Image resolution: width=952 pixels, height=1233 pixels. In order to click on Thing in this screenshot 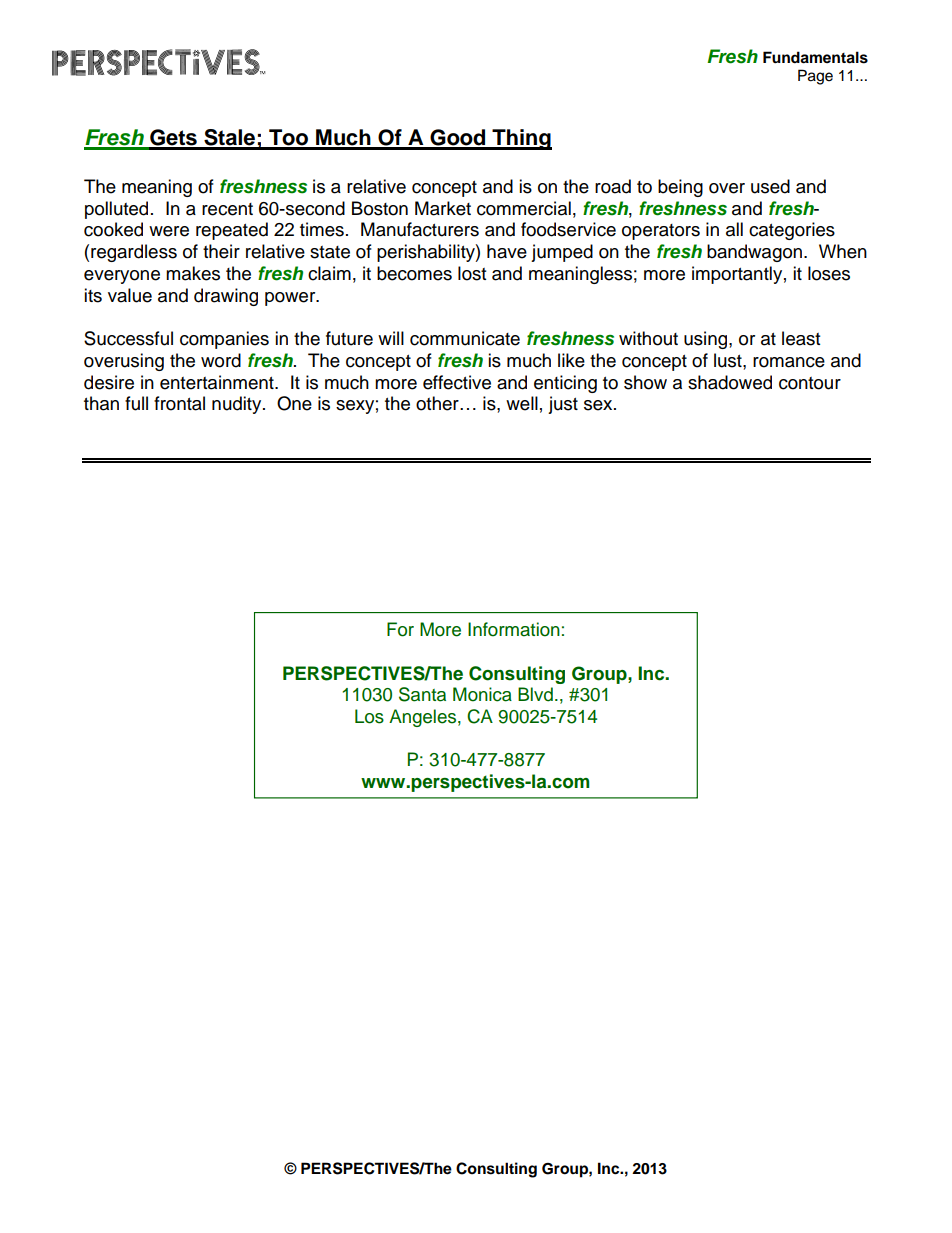, I will do `click(521, 139)`.
